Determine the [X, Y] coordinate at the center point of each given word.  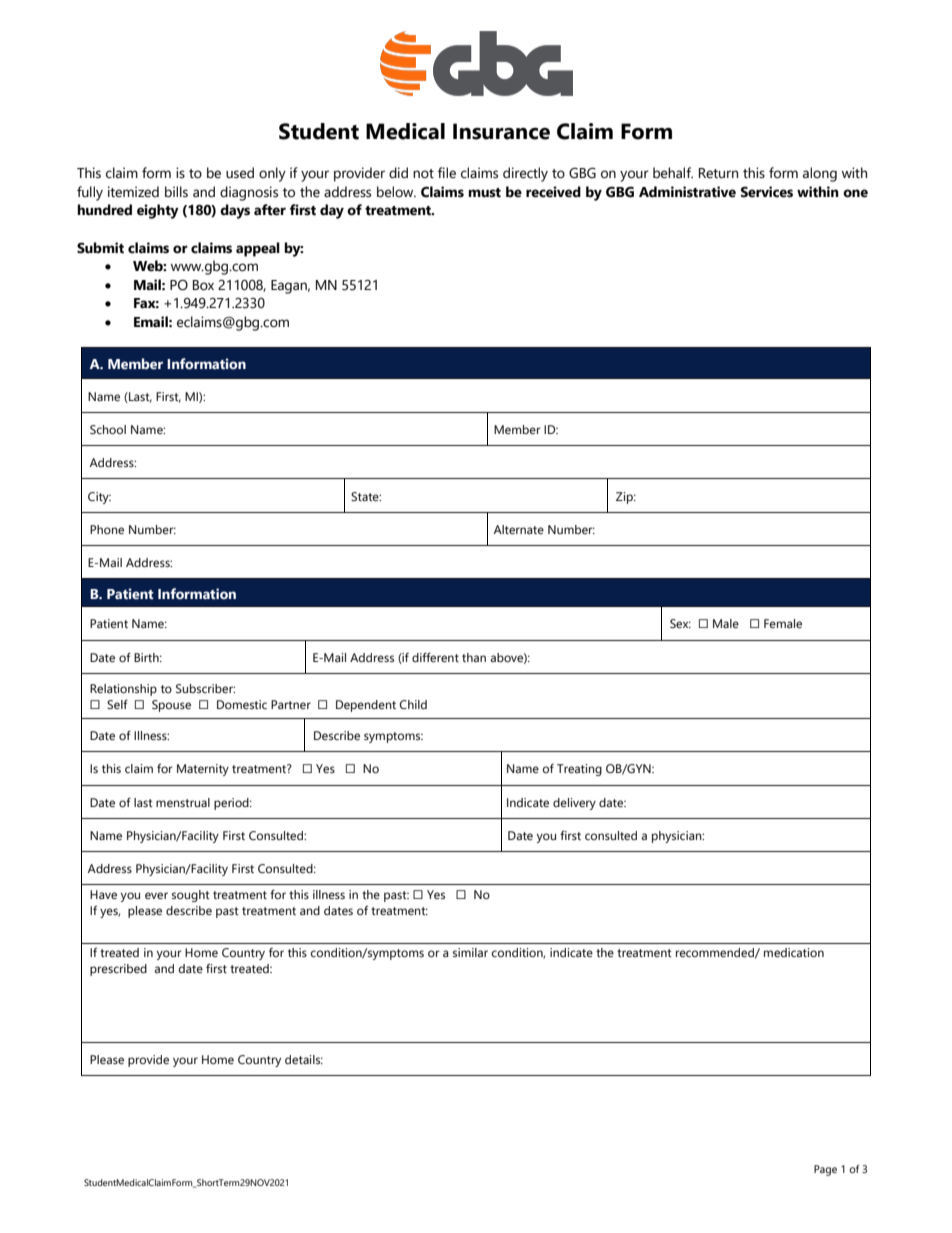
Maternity [203, 770]
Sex [680, 623]
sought [191, 896]
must [484, 193]
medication [794, 952]
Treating [579, 770]
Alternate [519, 529]
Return [718, 173]
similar [470, 952]
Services [767, 192]
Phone [107, 529]
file [447, 173]
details [304, 1059]
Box [203, 285]
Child [413, 704]
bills [176, 192]
